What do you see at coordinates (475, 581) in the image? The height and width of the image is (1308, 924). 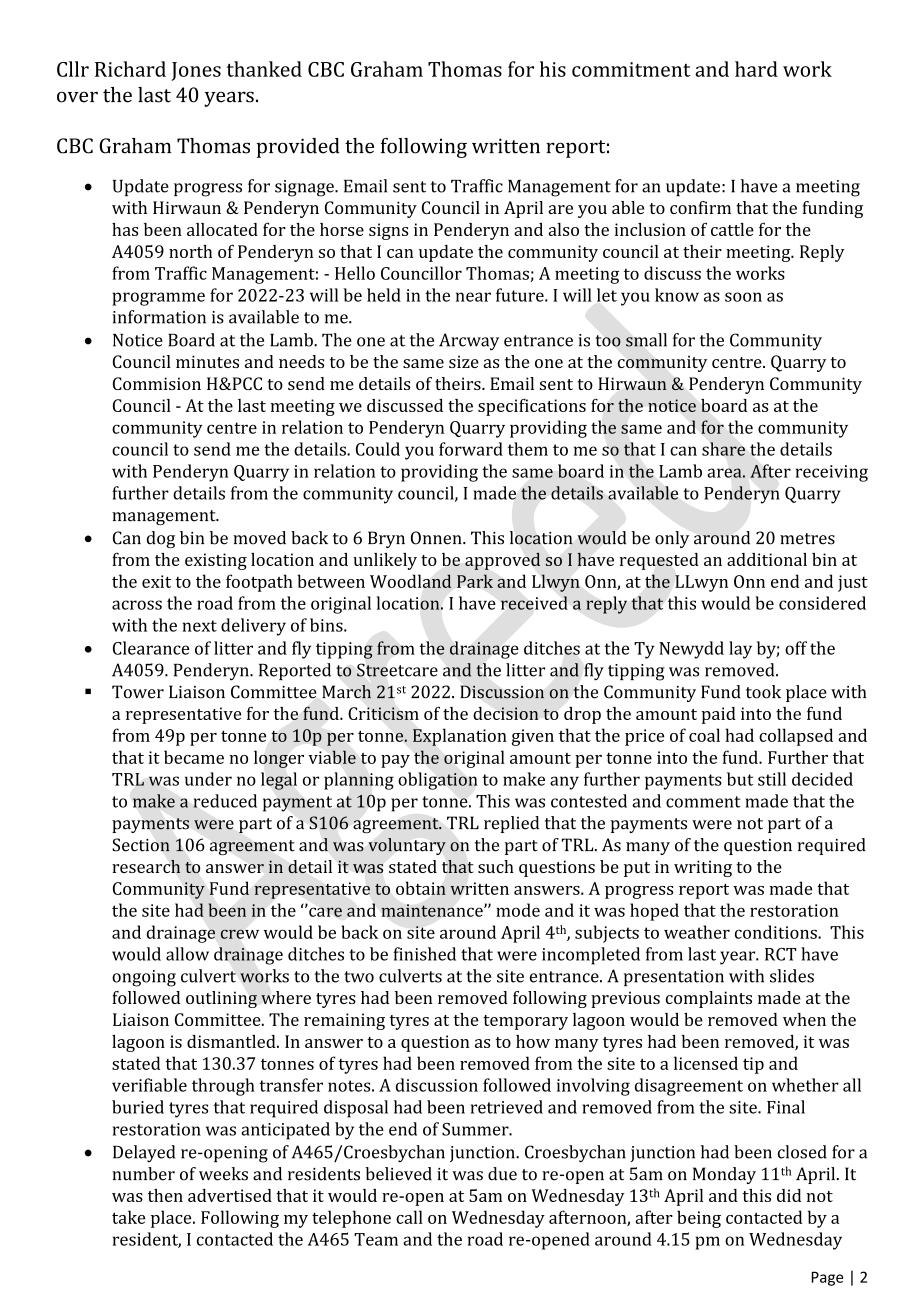 I see `Park` at bounding box center [475, 581].
